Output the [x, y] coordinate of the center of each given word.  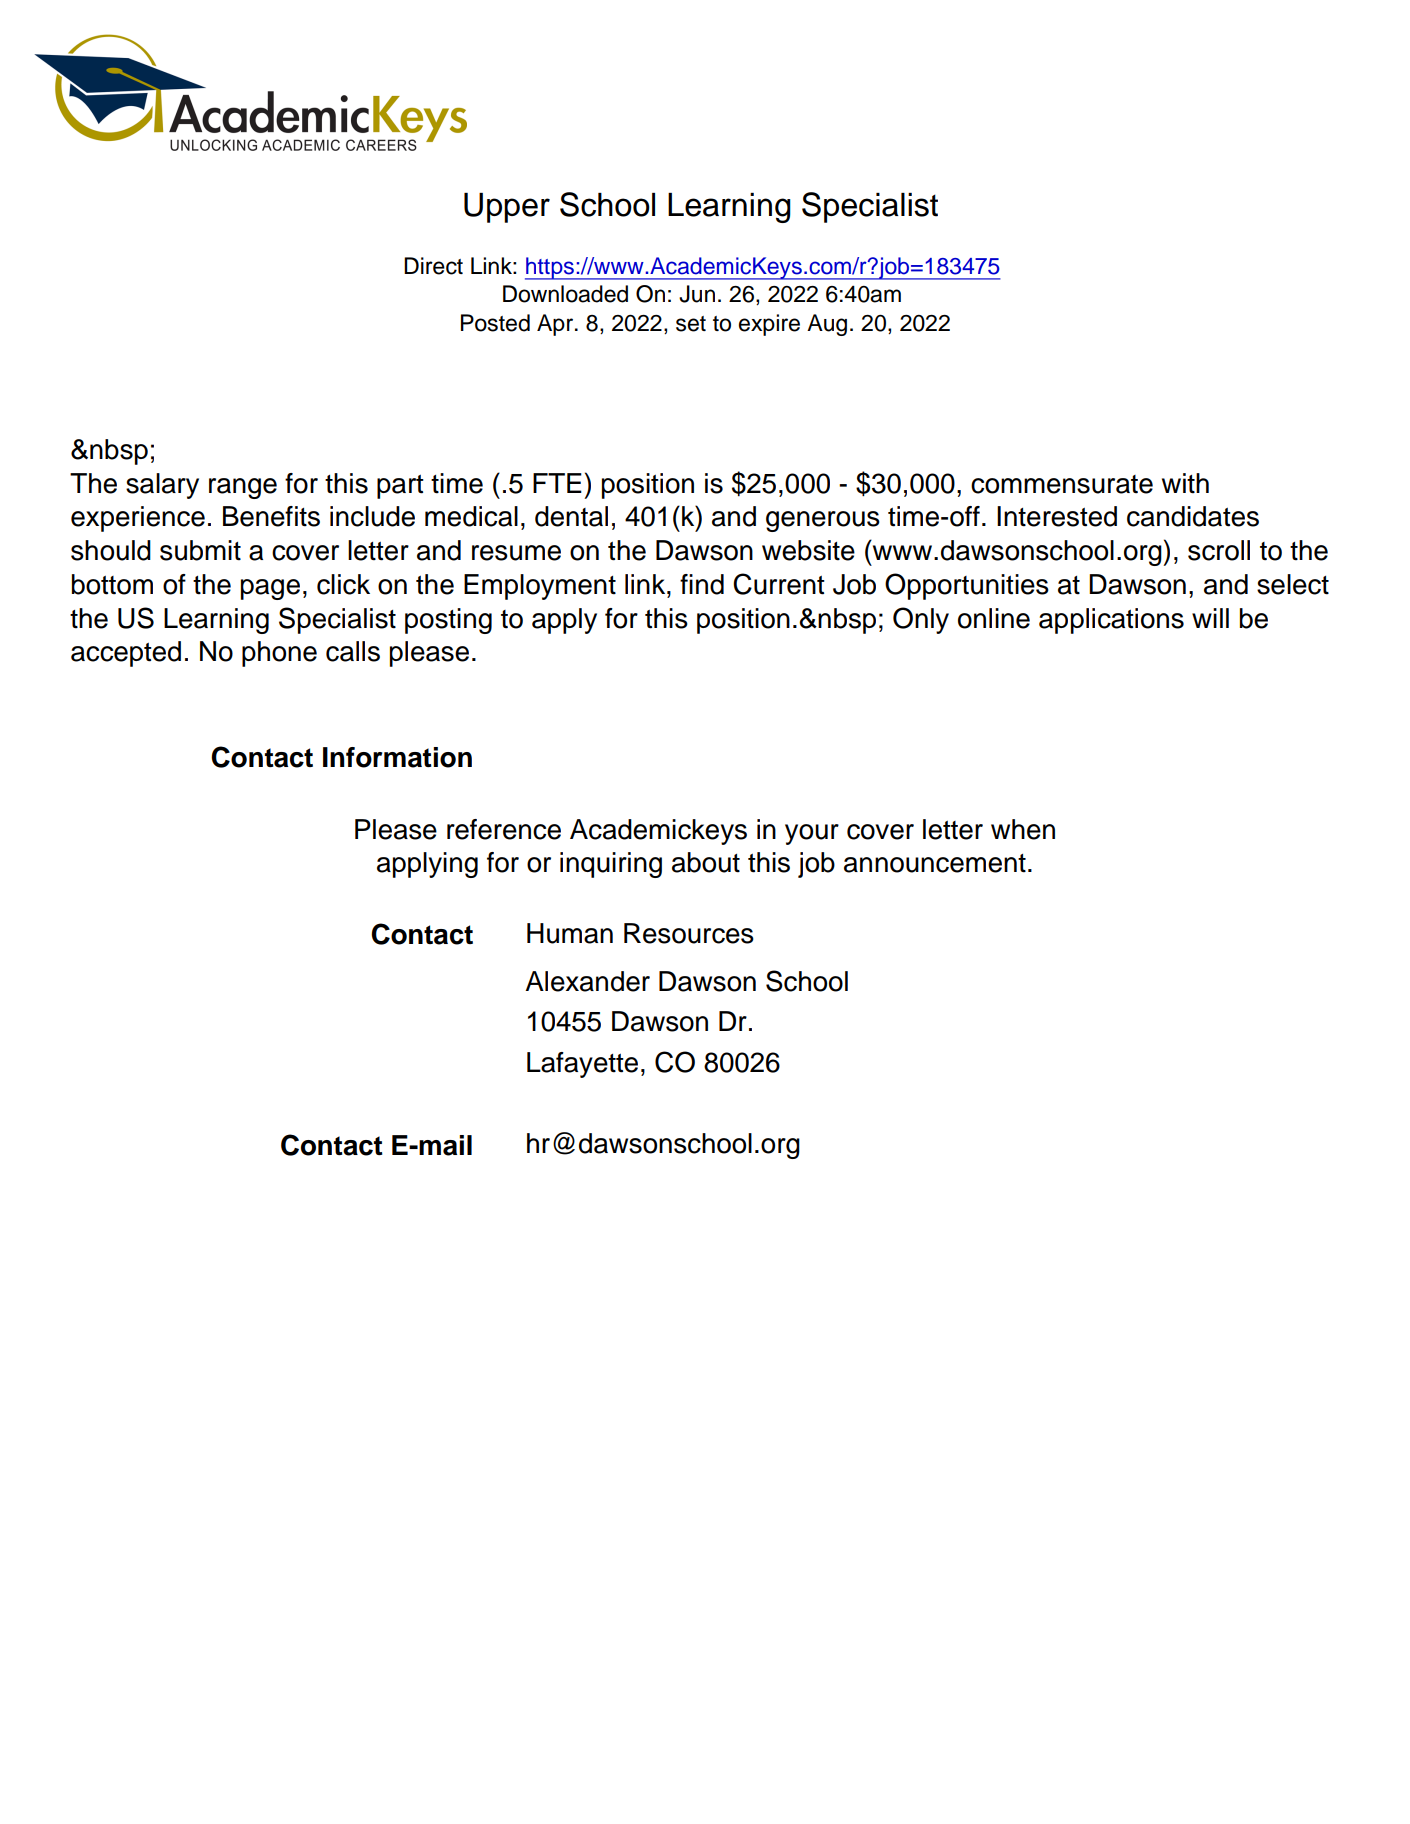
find [702, 584]
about [706, 862]
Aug [827, 325]
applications [1111, 621]
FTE [557, 483]
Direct [433, 266]
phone [279, 654]
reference [504, 829]
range [243, 488]
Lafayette [582, 1065]
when [1023, 829]
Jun [697, 294]
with [1185, 483]
